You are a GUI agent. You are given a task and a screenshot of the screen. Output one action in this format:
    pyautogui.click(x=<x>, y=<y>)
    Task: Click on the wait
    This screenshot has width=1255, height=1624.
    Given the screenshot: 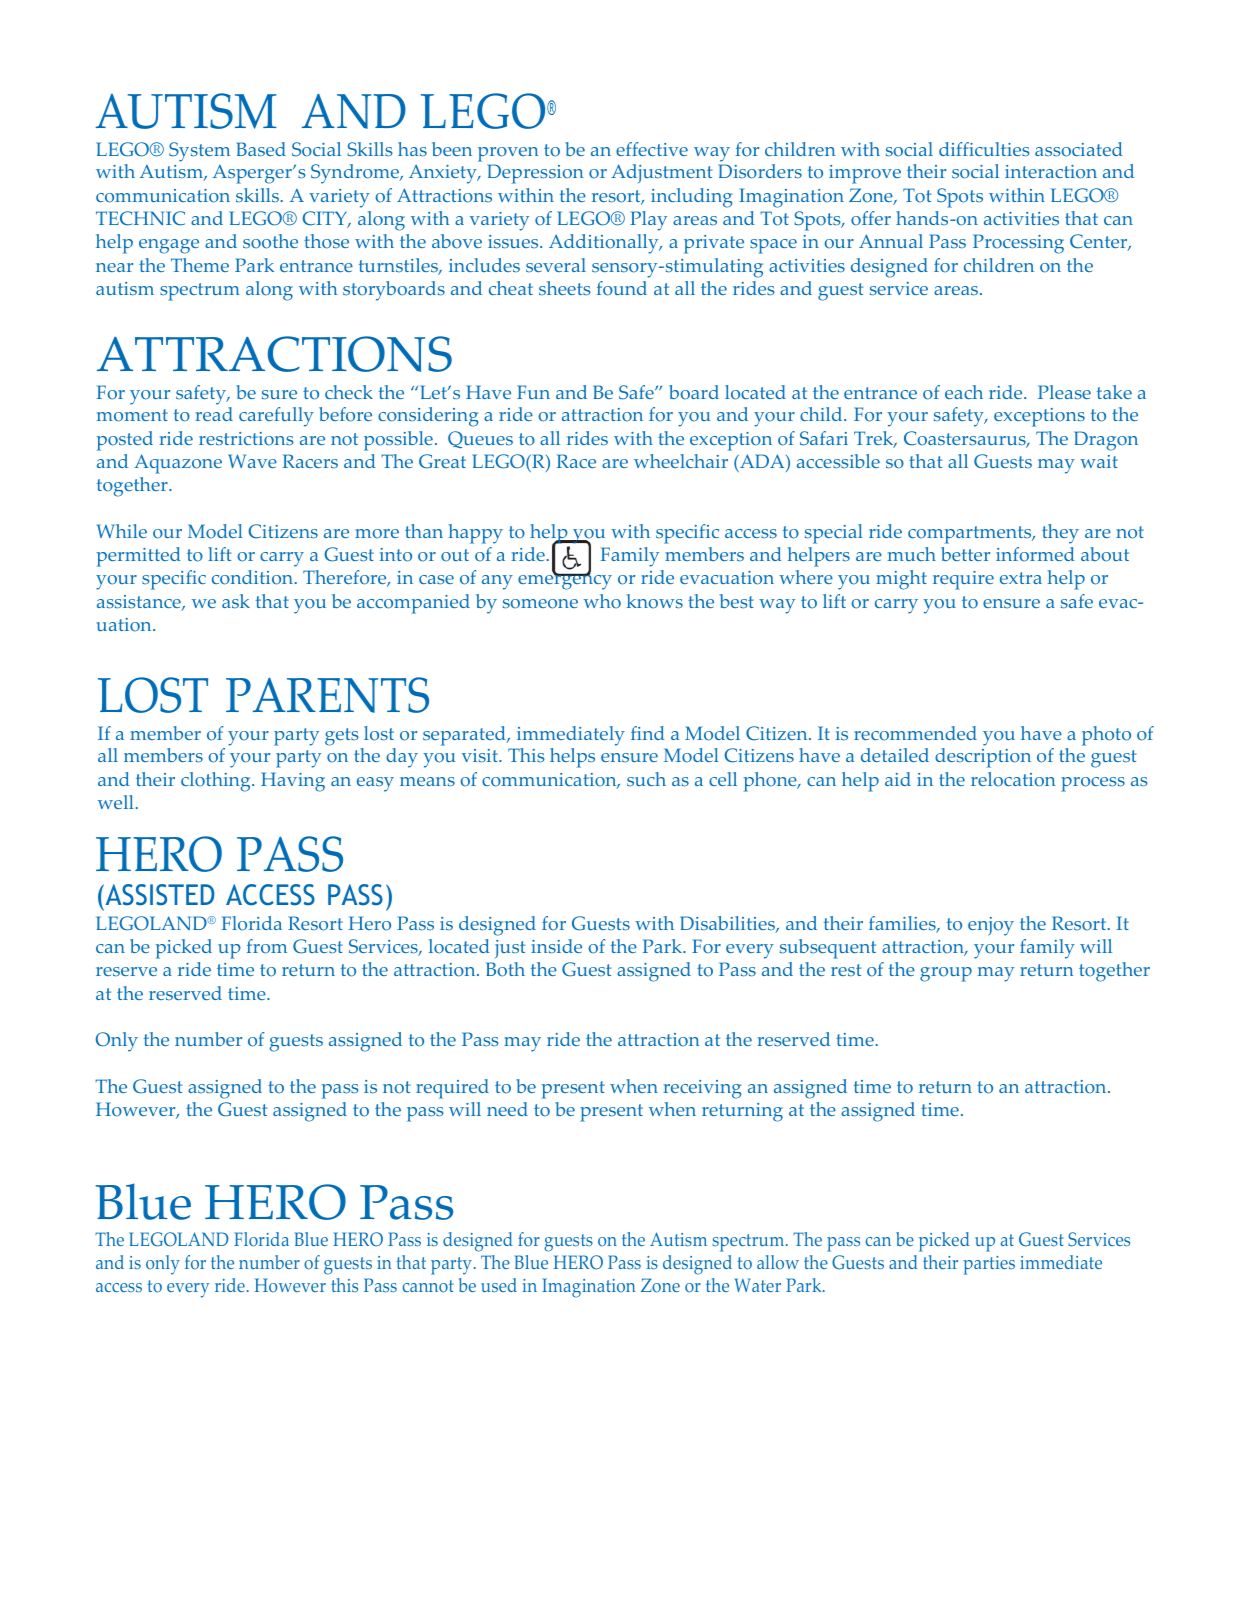 What is the action you would take?
    pyautogui.click(x=1099, y=461)
